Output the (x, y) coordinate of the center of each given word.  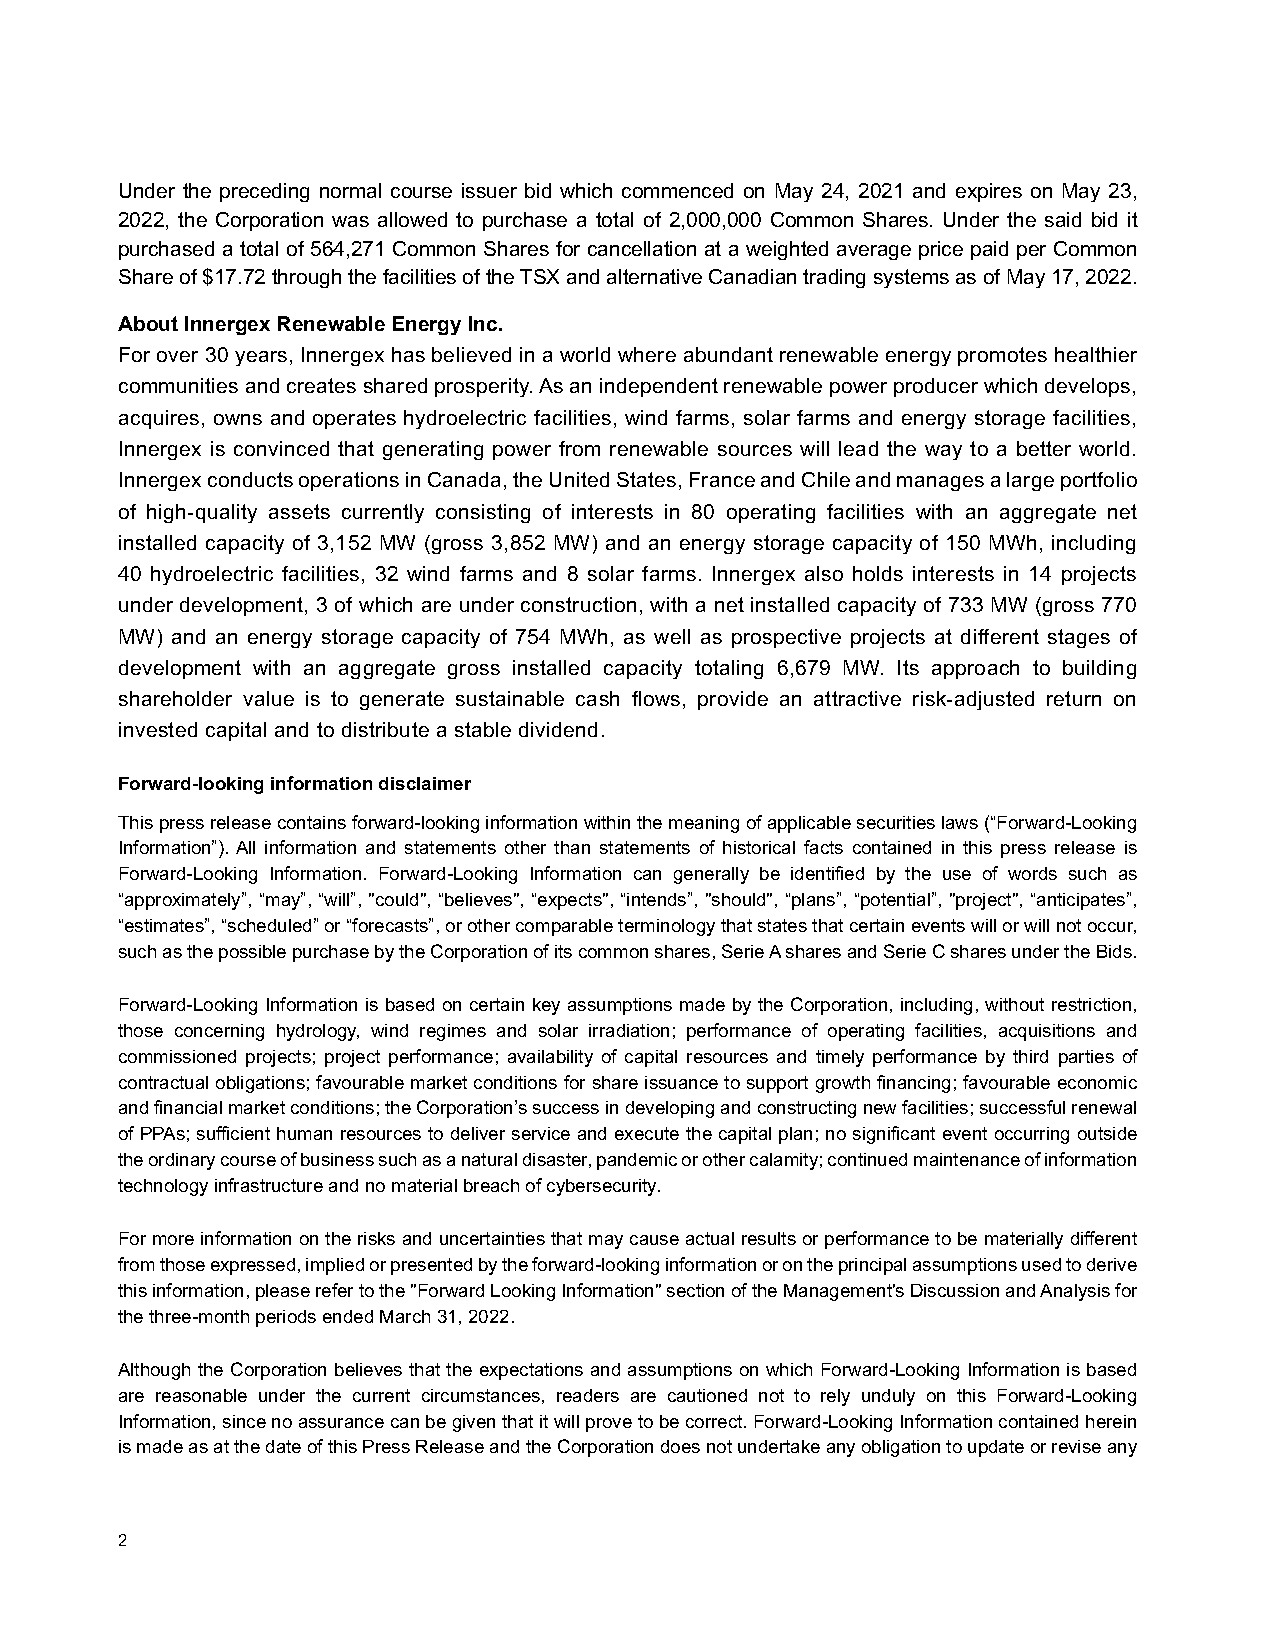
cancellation (642, 248)
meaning (704, 824)
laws (960, 822)
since (244, 1421)
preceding (264, 192)
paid (989, 250)
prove (609, 1425)
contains (312, 822)
